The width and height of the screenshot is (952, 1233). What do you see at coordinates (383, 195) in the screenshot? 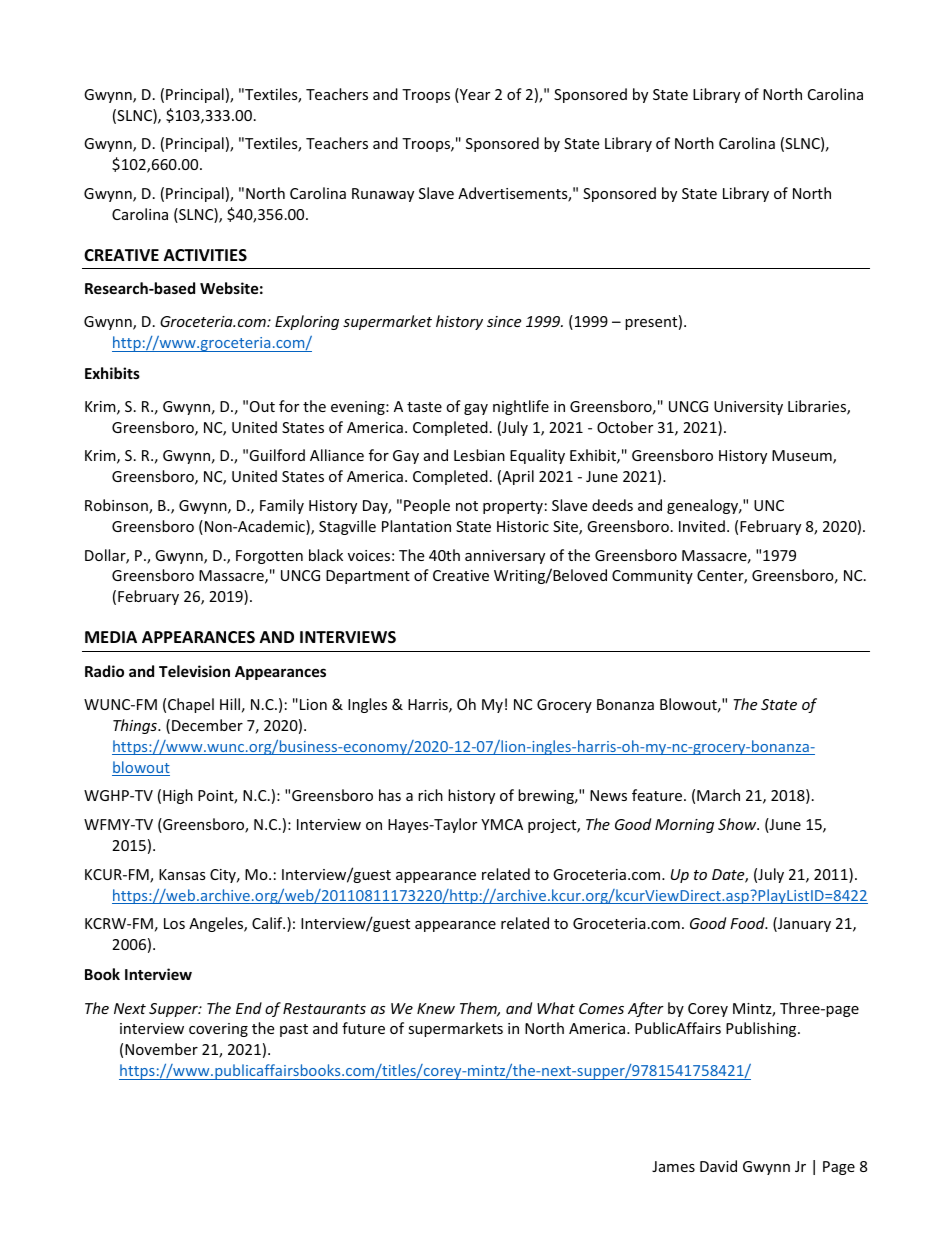
I see `Runaway` at bounding box center [383, 195].
